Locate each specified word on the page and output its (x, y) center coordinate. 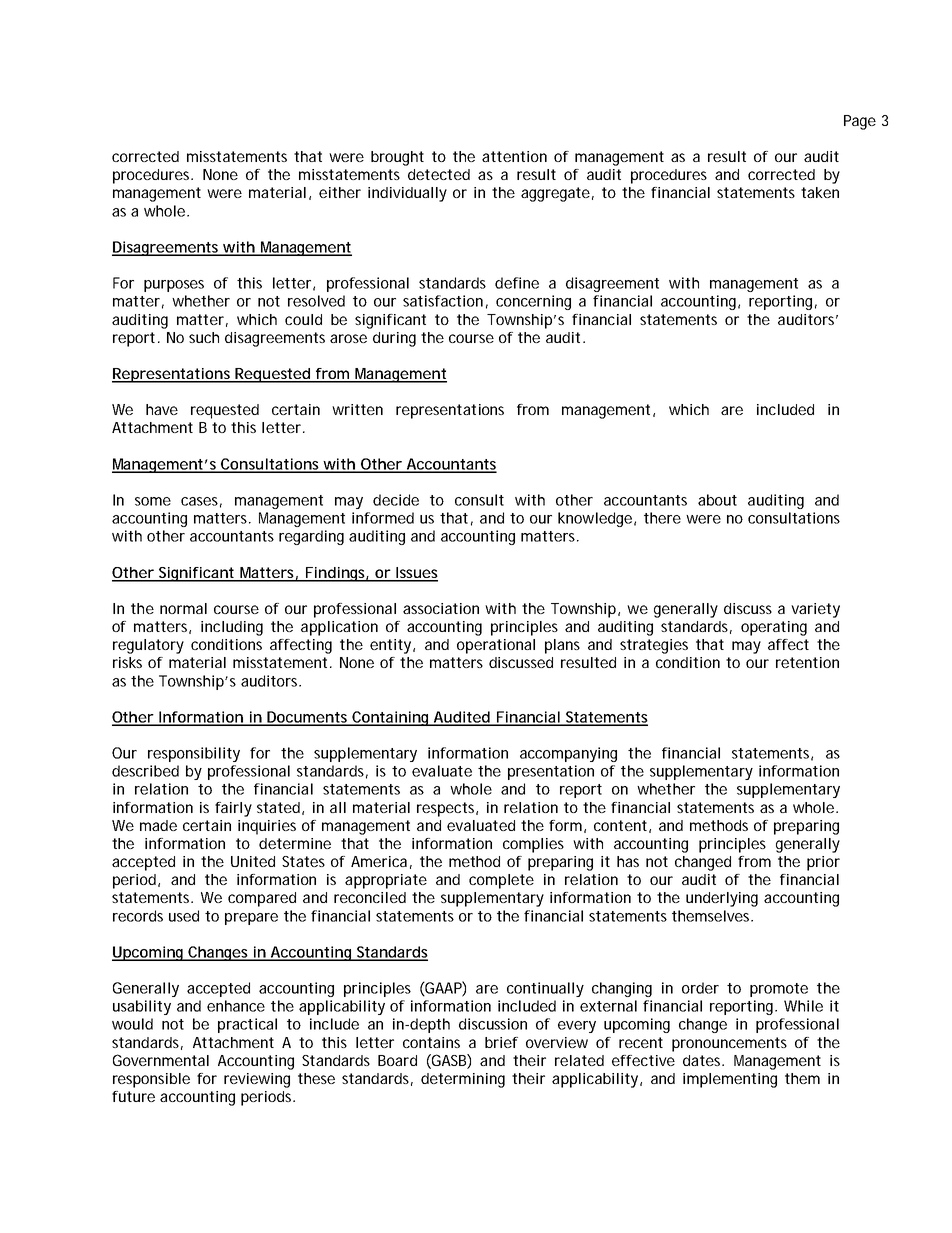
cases (199, 501)
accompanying (568, 754)
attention (514, 156)
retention (807, 662)
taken (820, 192)
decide (396, 500)
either (340, 192)
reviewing (257, 1080)
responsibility (194, 754)
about (717, 500)
